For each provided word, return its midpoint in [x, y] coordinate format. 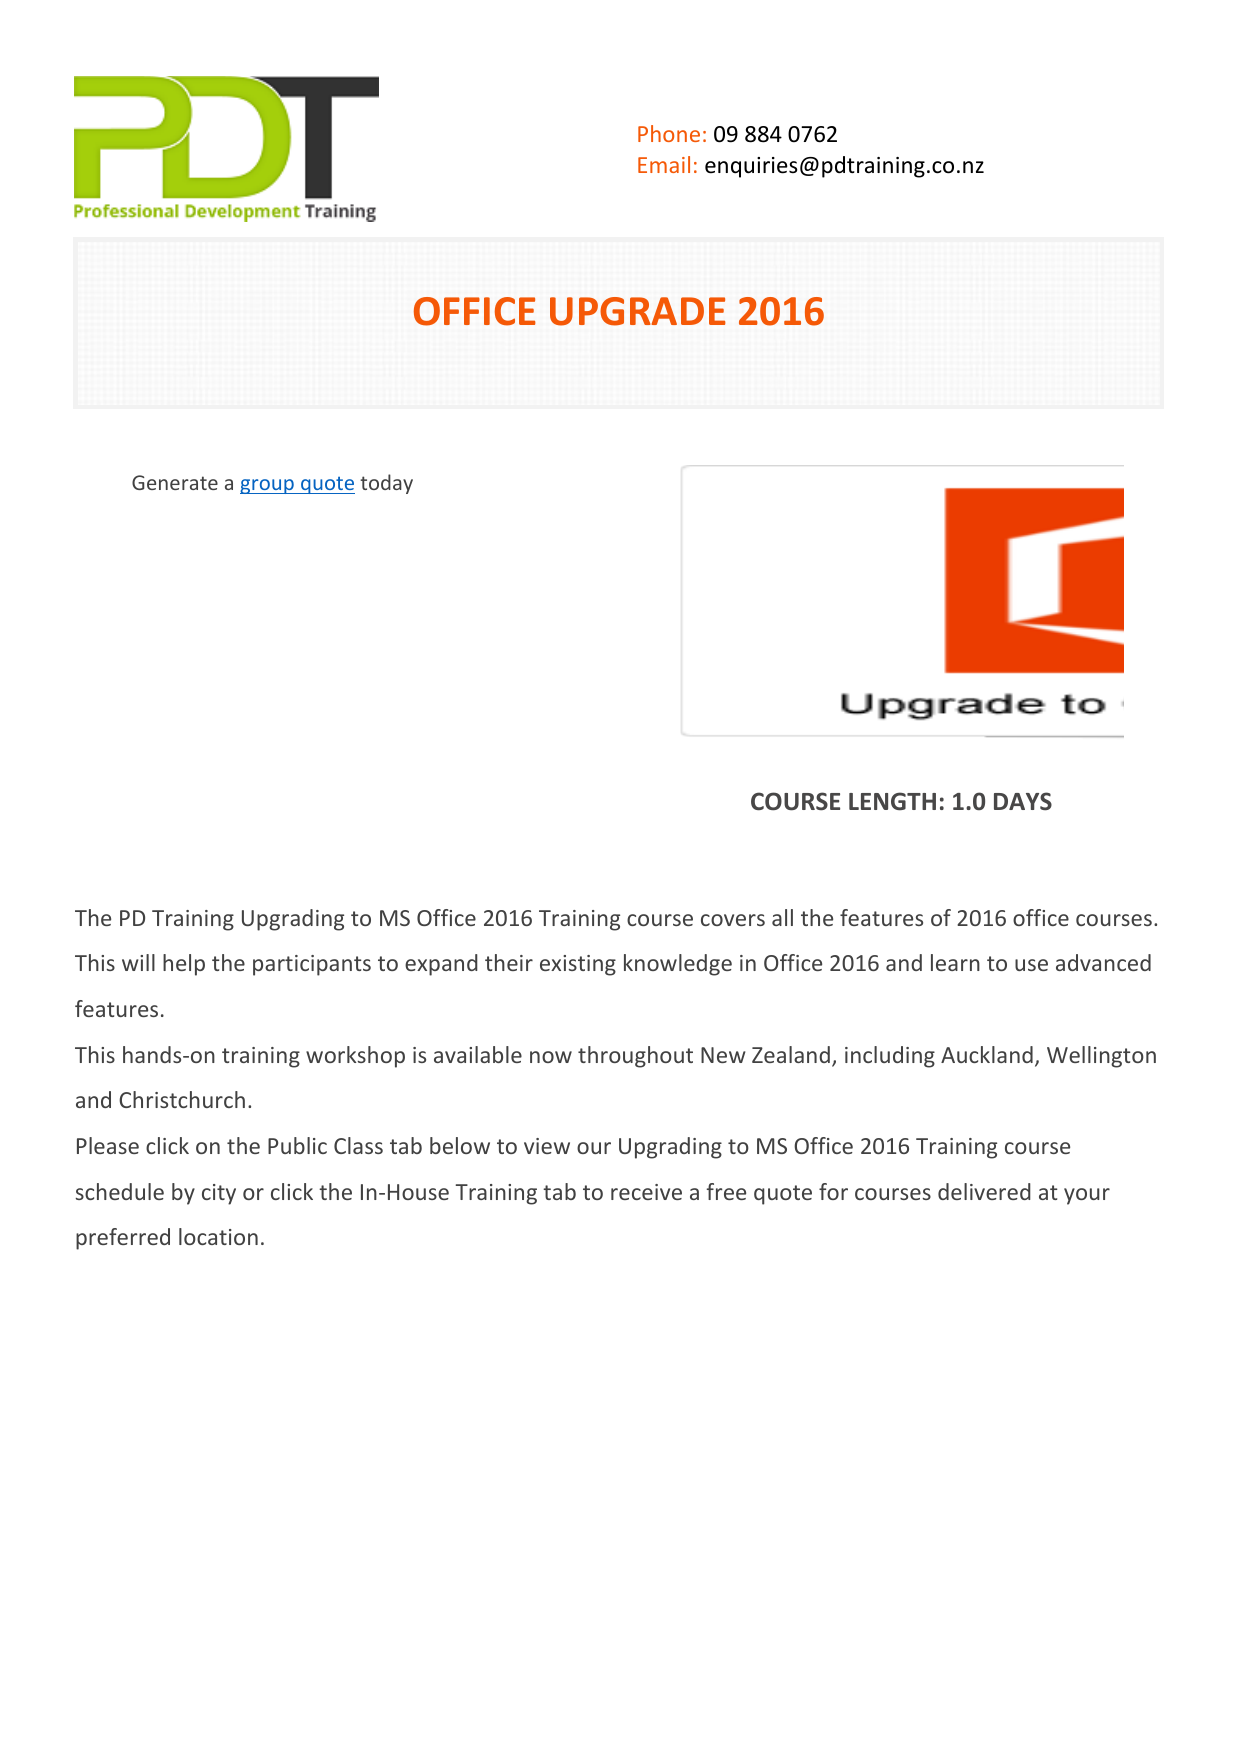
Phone [669, 133]
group [268, 486]
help [184, 965]
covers [733, 920]
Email [664, 164]
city [219, 1194]
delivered [984, 1191]
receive [646, 1192]
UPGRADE [638, 311]
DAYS [1023, 801]
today [386, 484]
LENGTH [892, 801]
